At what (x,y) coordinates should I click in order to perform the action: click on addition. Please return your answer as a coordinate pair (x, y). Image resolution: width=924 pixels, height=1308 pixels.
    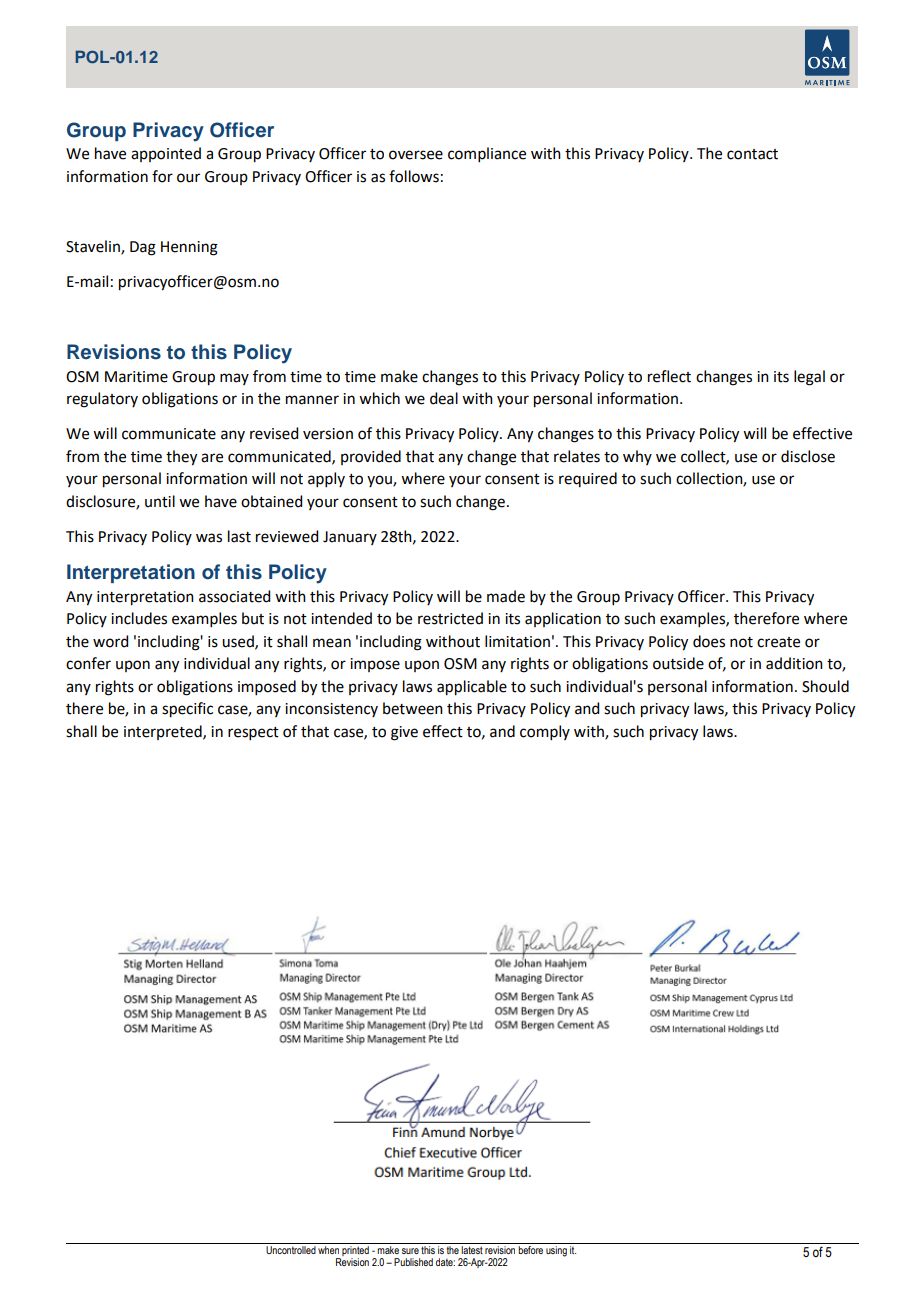
    Looking at the image, I should click on (794, 663).
